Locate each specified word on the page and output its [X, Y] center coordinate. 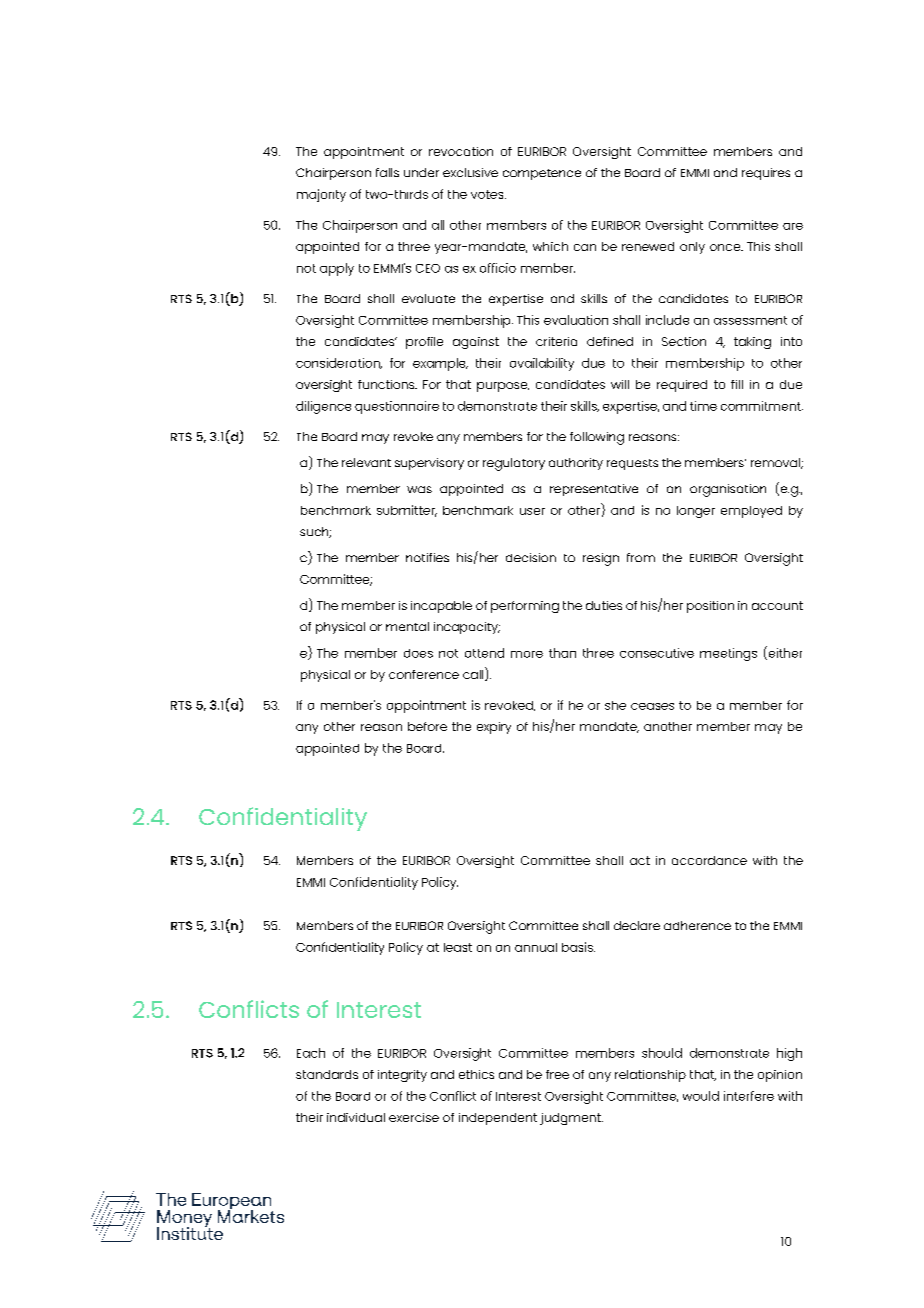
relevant [366, 462]
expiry [494, 728]
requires [766, 174]
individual [356, 1117]
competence [542, 174]
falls [387, 172]
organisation [728, 490]
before [427, 726]
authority [576, 464]
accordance [709, 860]
